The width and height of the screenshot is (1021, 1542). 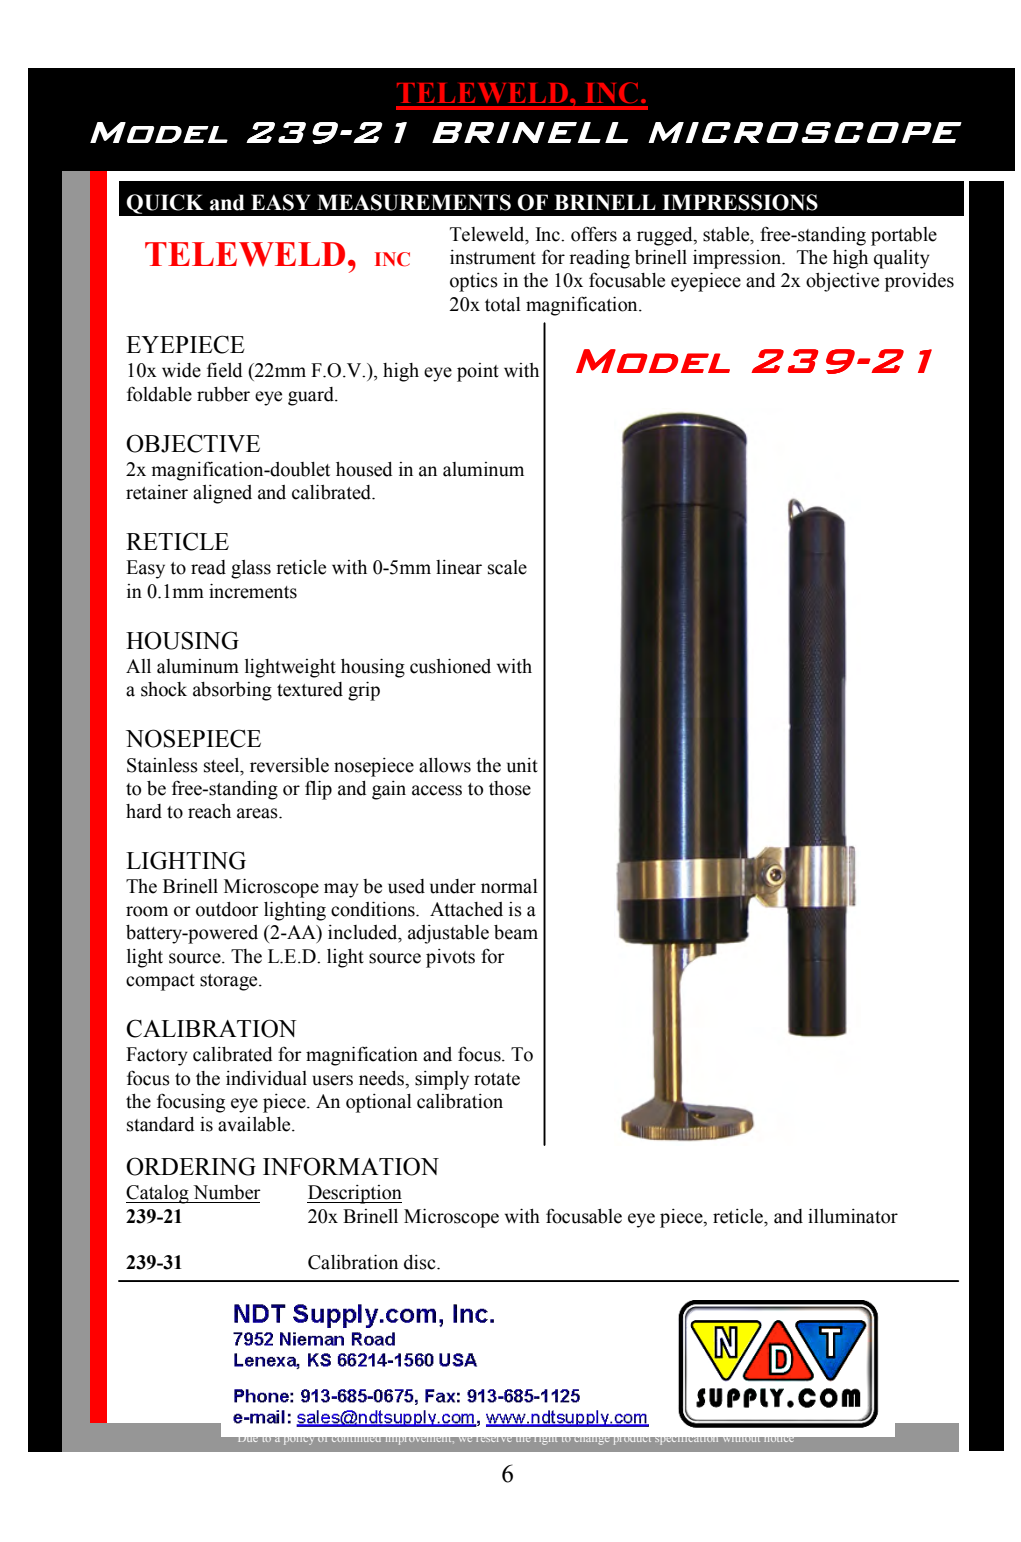 I want to click on instrument, so click(x=493, y=257).
